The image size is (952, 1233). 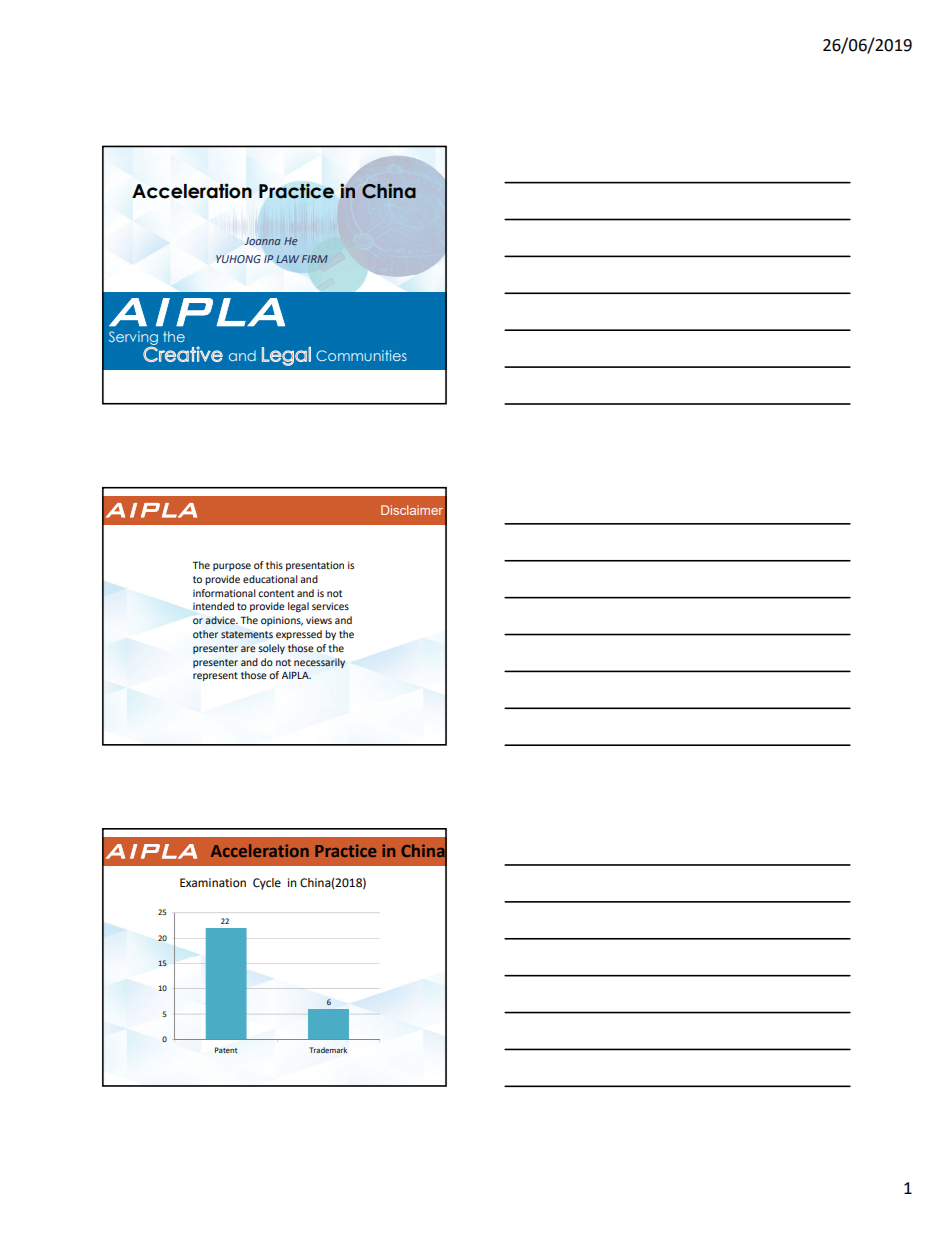 I want to click on Trademark, so click(x=328, y=1050).
